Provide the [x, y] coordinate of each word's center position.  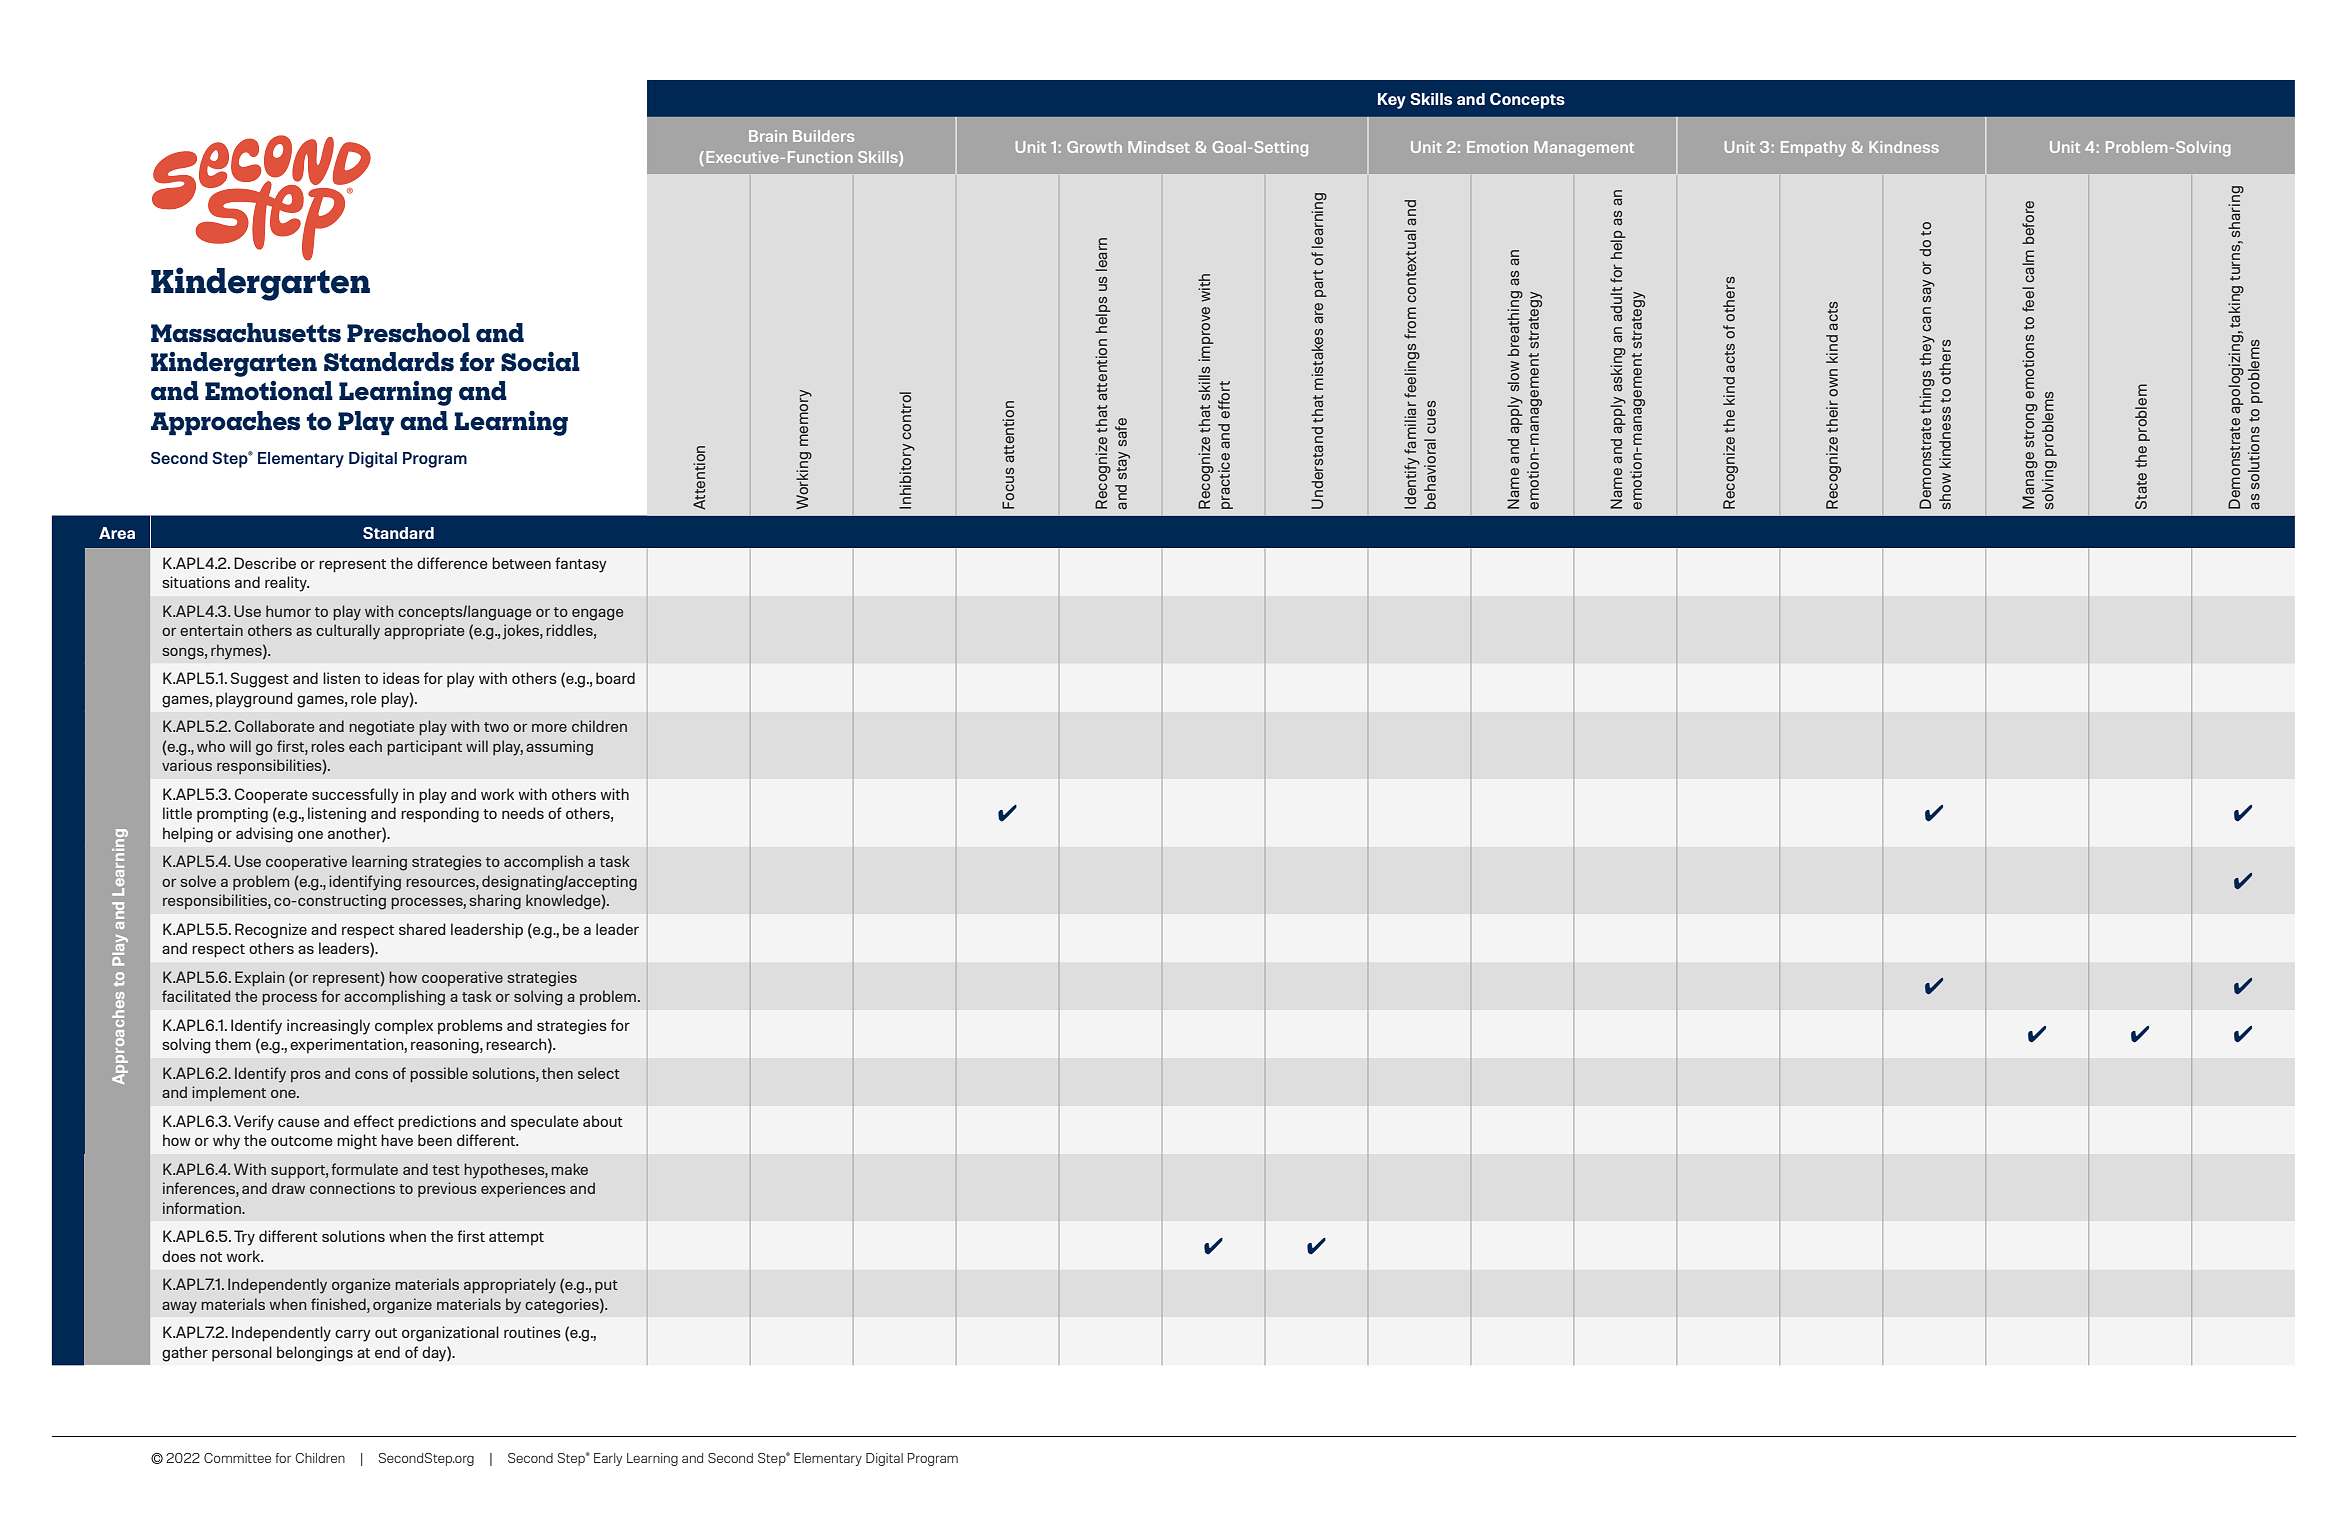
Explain [259, 979]
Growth [1094, 147]
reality [287, 584]
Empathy [1813, 149]
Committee [237, 1458]
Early [608, 1459]
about [603, 1121]
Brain [768, 136]
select [599, 1073]
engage [598, 615]
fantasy [581, 565]
